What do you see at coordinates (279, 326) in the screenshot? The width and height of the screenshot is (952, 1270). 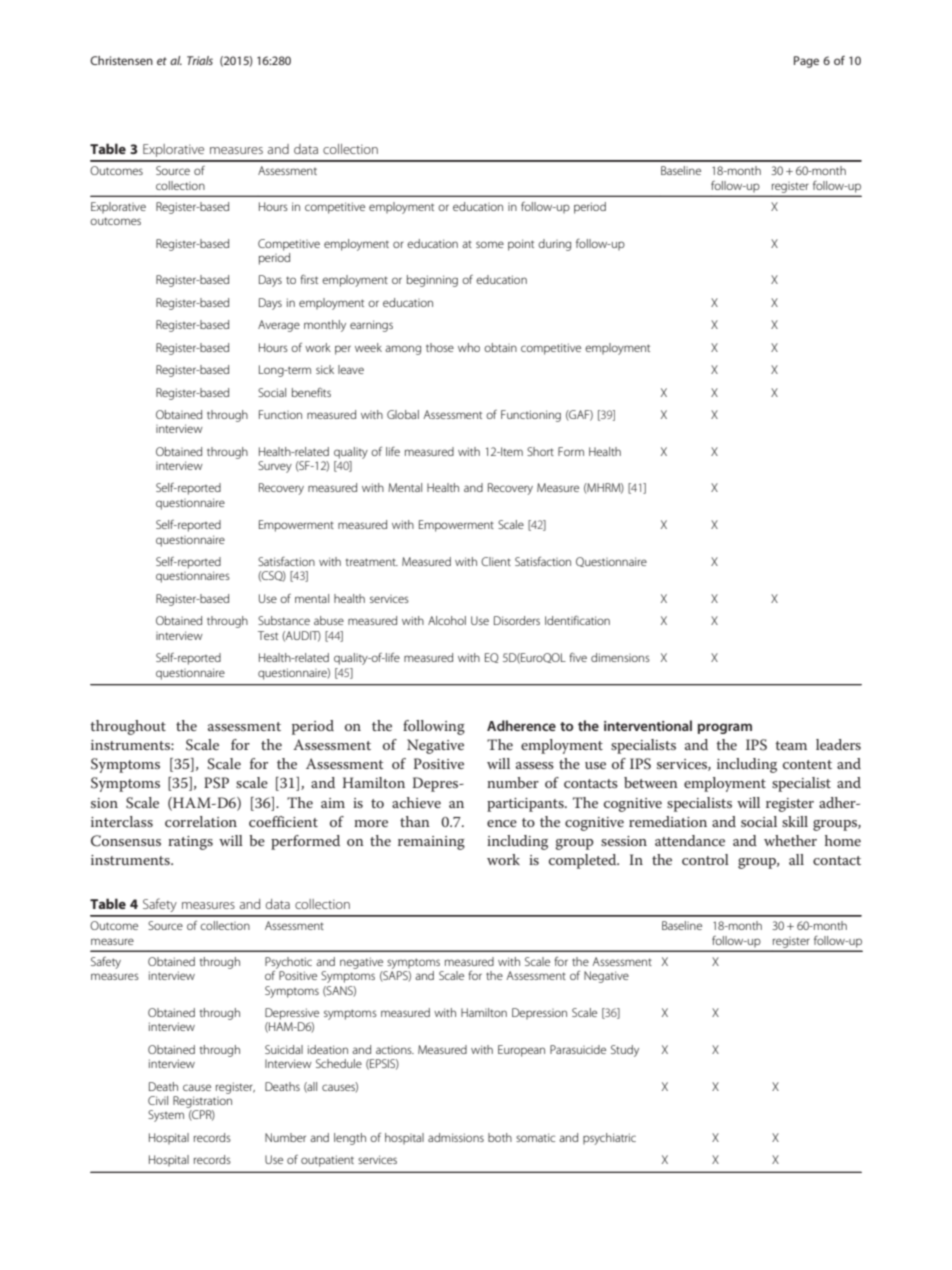 I see `Average` at bounding box center [279, 326].
